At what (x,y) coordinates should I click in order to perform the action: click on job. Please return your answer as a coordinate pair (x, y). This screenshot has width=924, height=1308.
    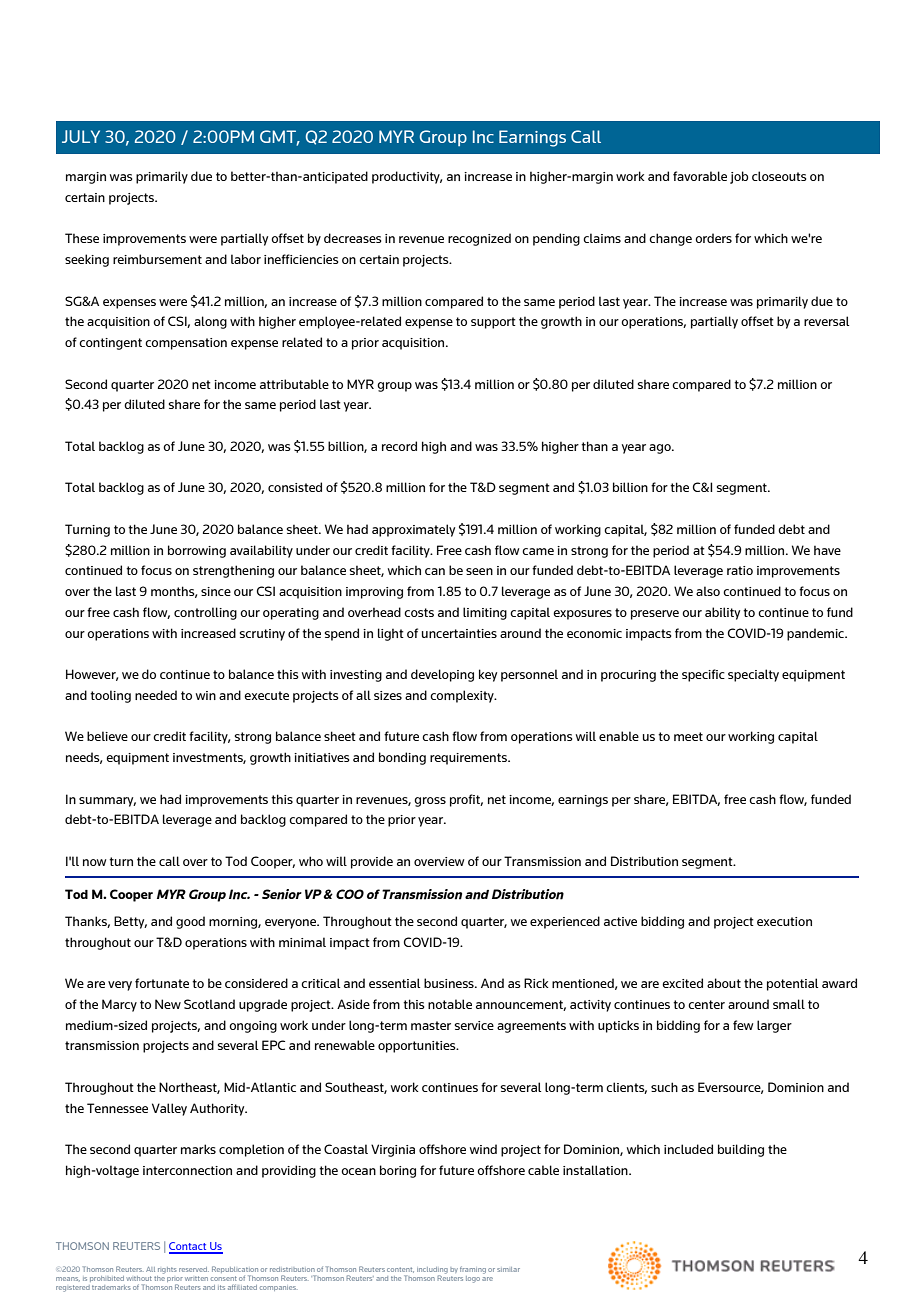
    Looking at the image, I should click on (739, 177).
